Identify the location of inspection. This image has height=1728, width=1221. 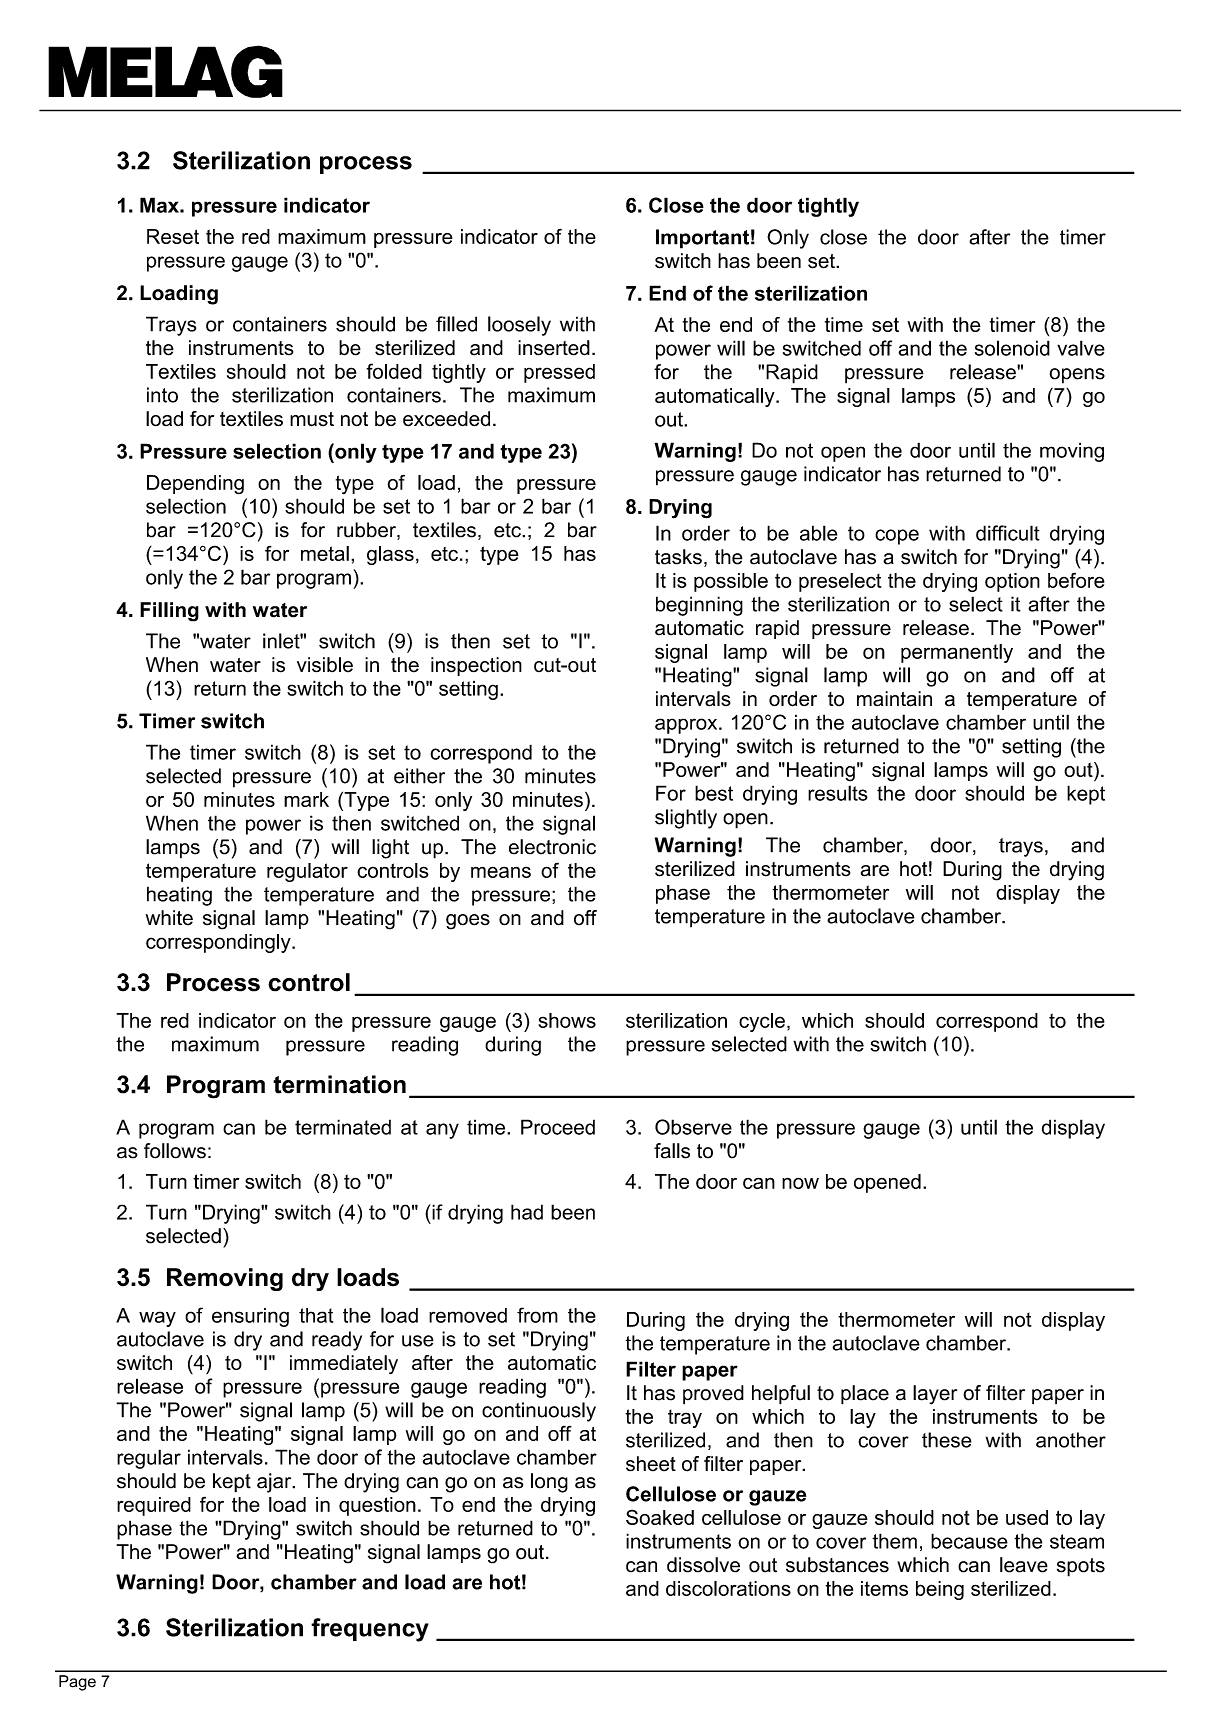
(476, 666).
